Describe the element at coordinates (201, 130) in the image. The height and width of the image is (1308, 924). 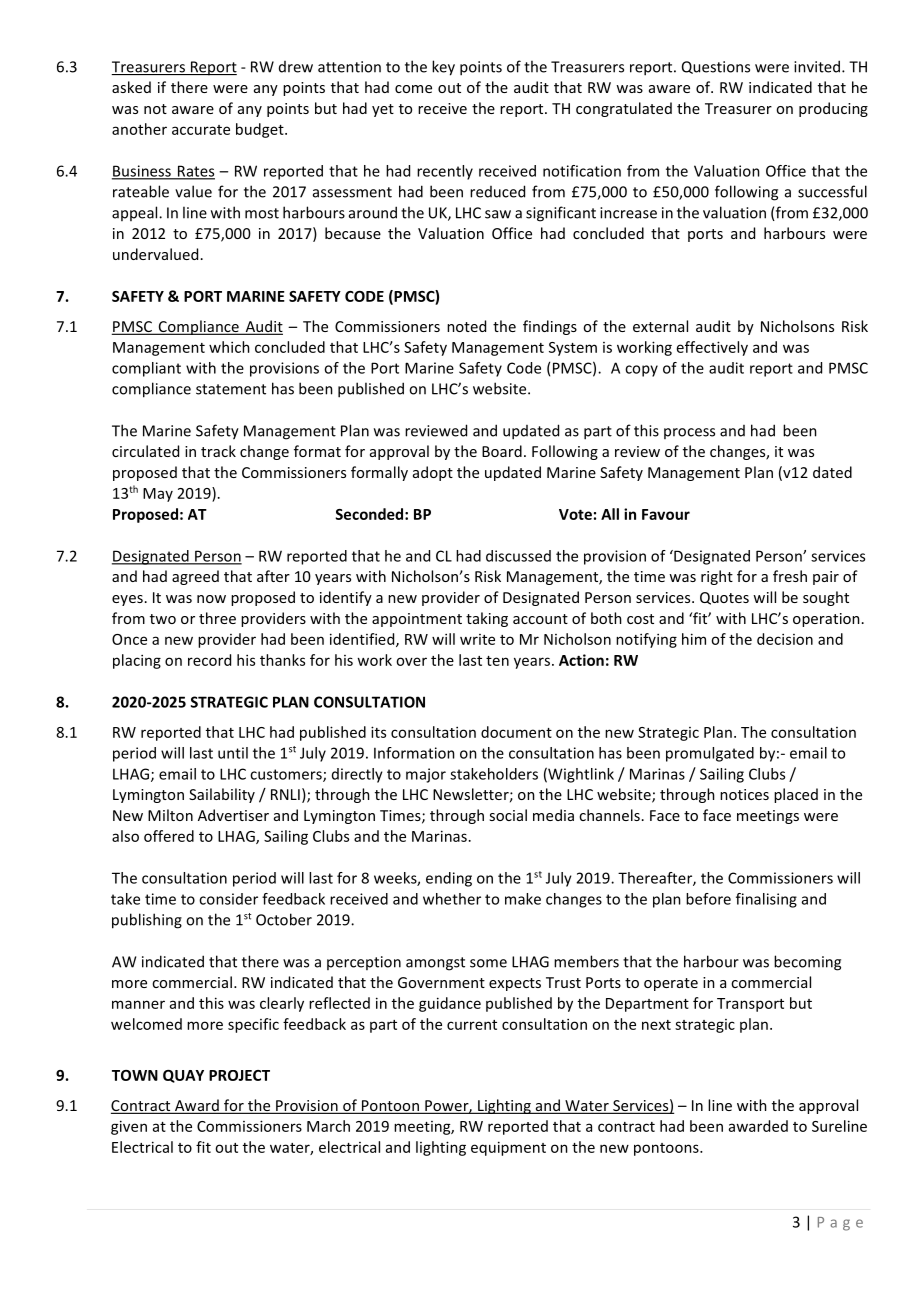
I see `accurate` at that location.
